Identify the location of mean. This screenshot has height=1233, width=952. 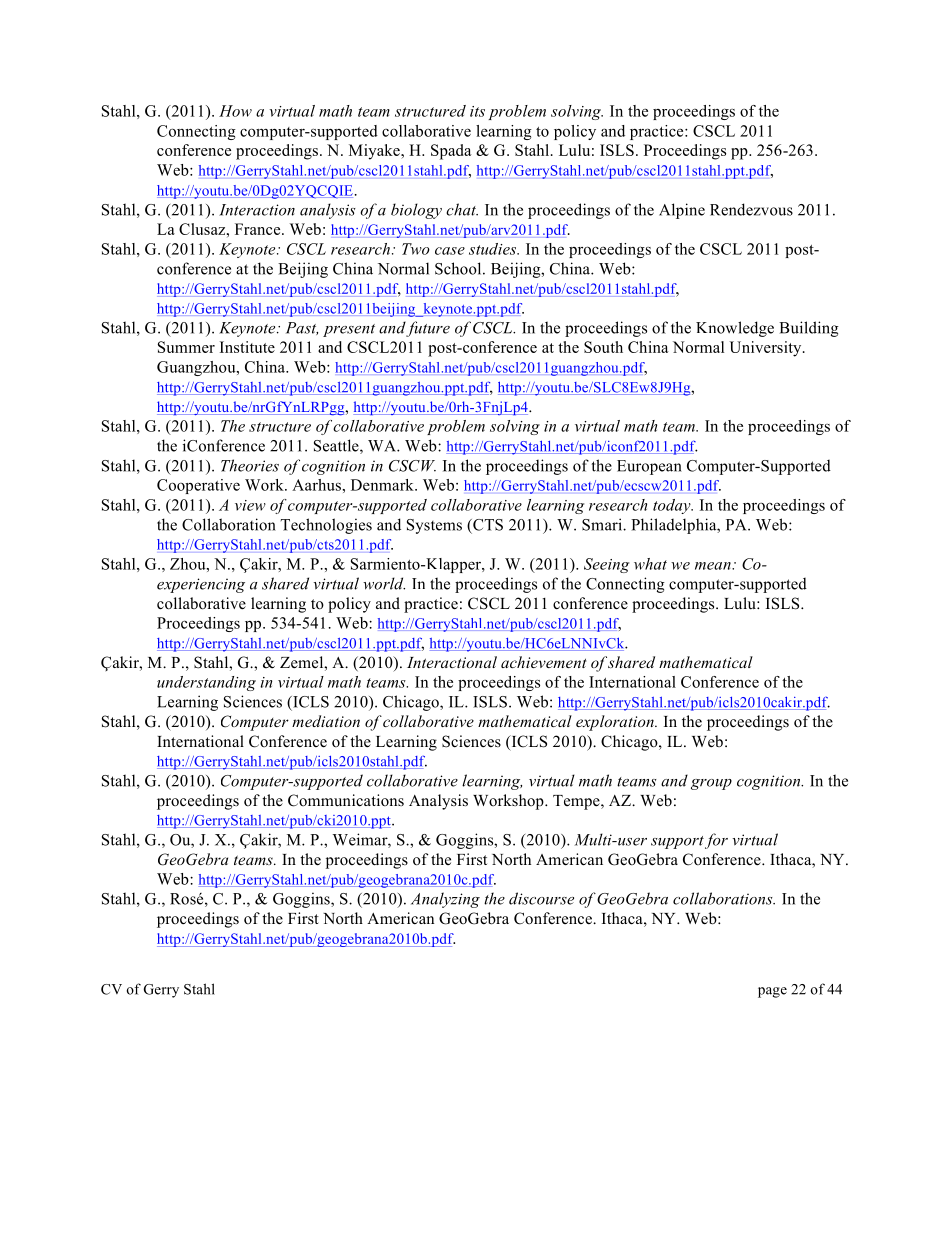
(714, 566).
